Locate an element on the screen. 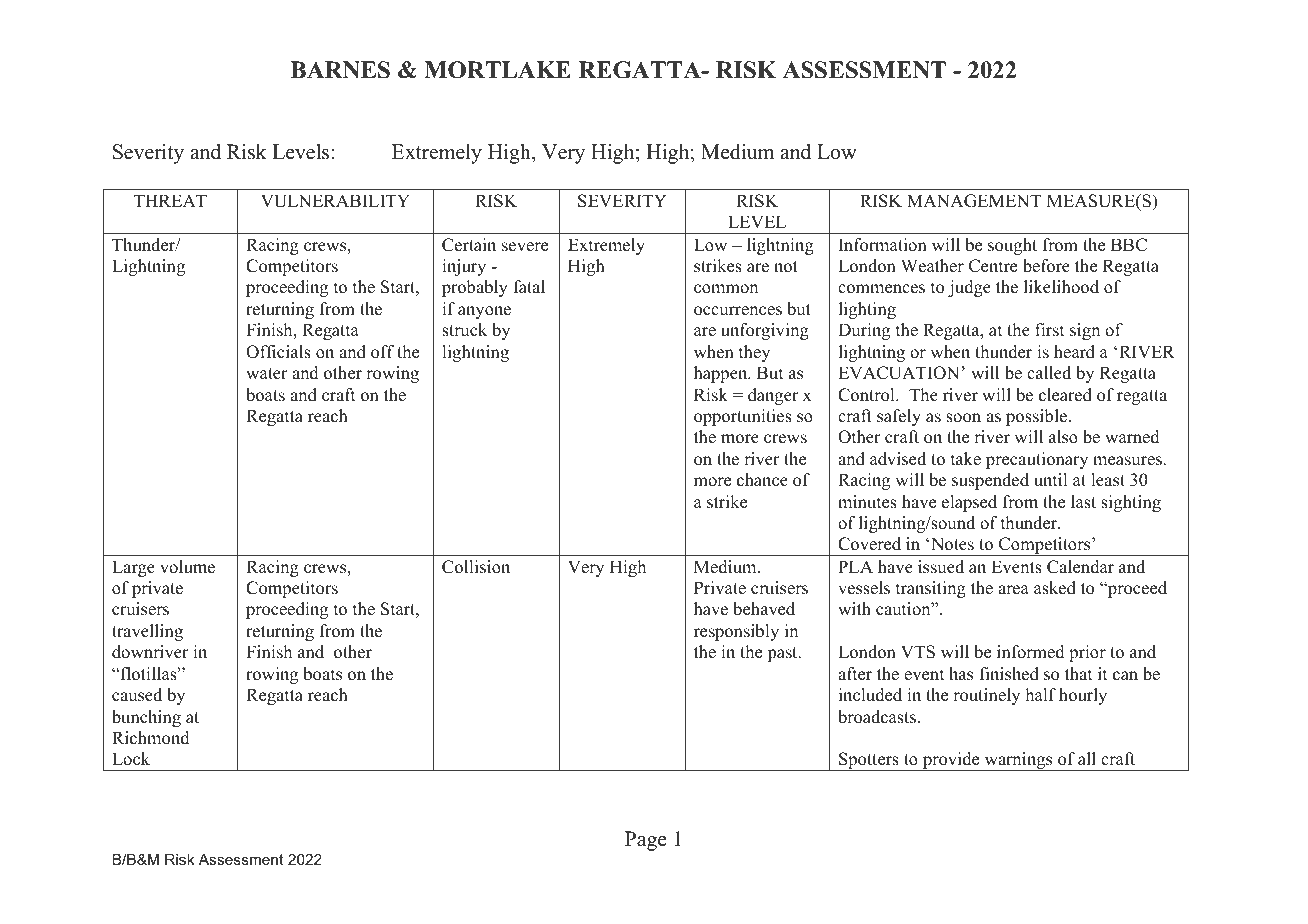 This screenshot has width=1308, height=924. Lock is located at coordinates (131, 759).
